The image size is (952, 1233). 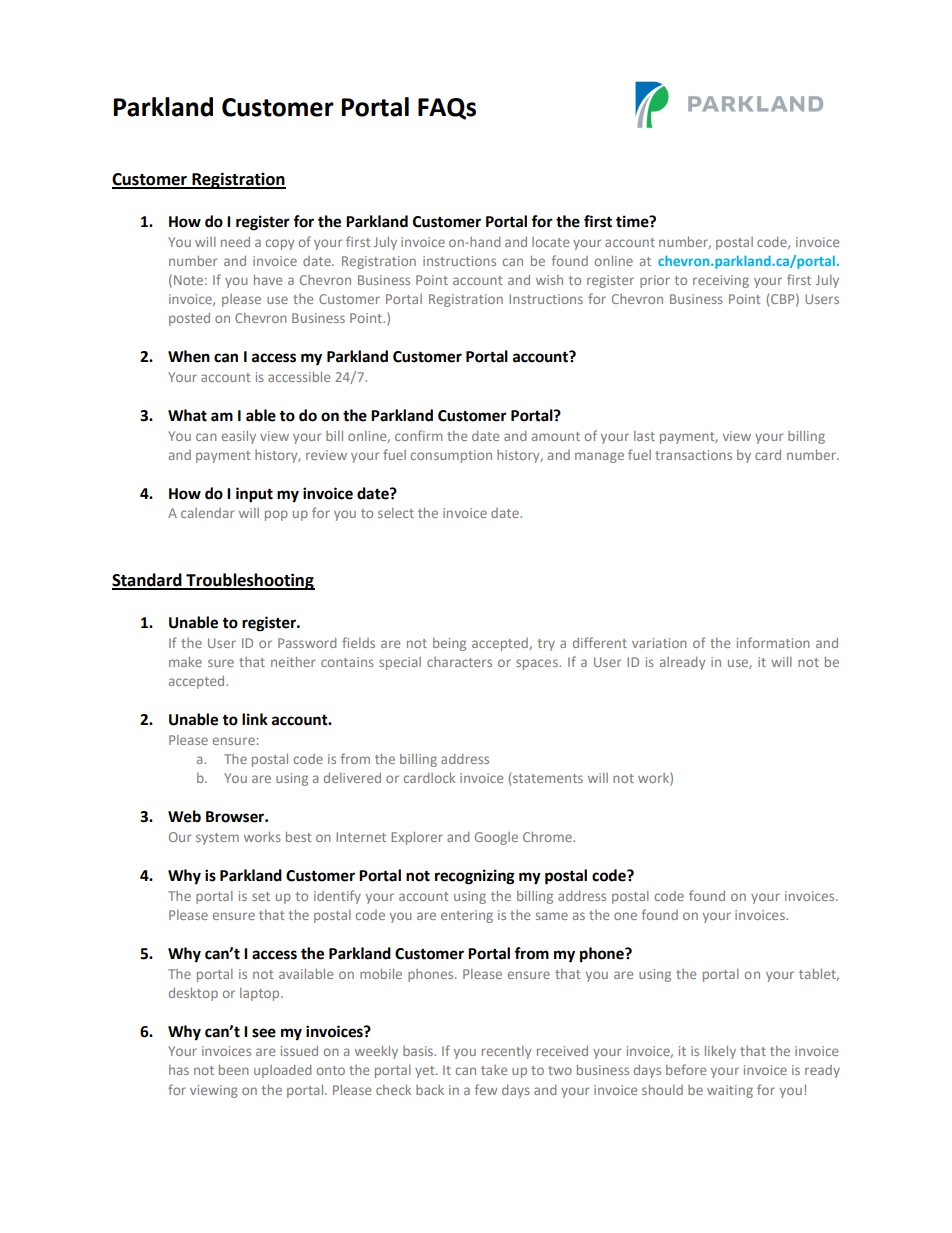 I want to click on easily, so click(x=239, y=437).
